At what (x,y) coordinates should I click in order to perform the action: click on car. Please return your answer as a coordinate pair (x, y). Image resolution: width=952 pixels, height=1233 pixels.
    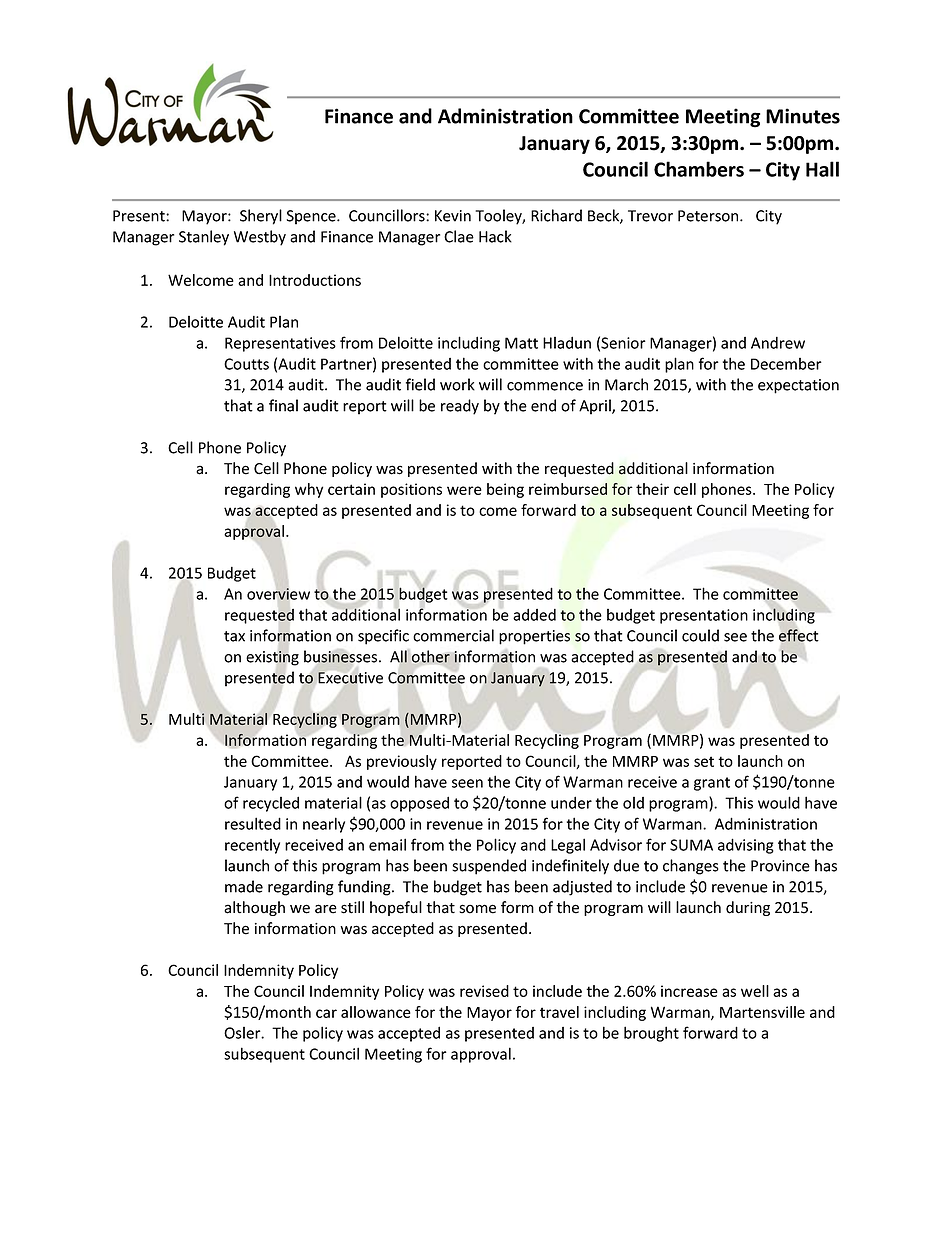
    Looking at the image, I should click on (326, 1013).
